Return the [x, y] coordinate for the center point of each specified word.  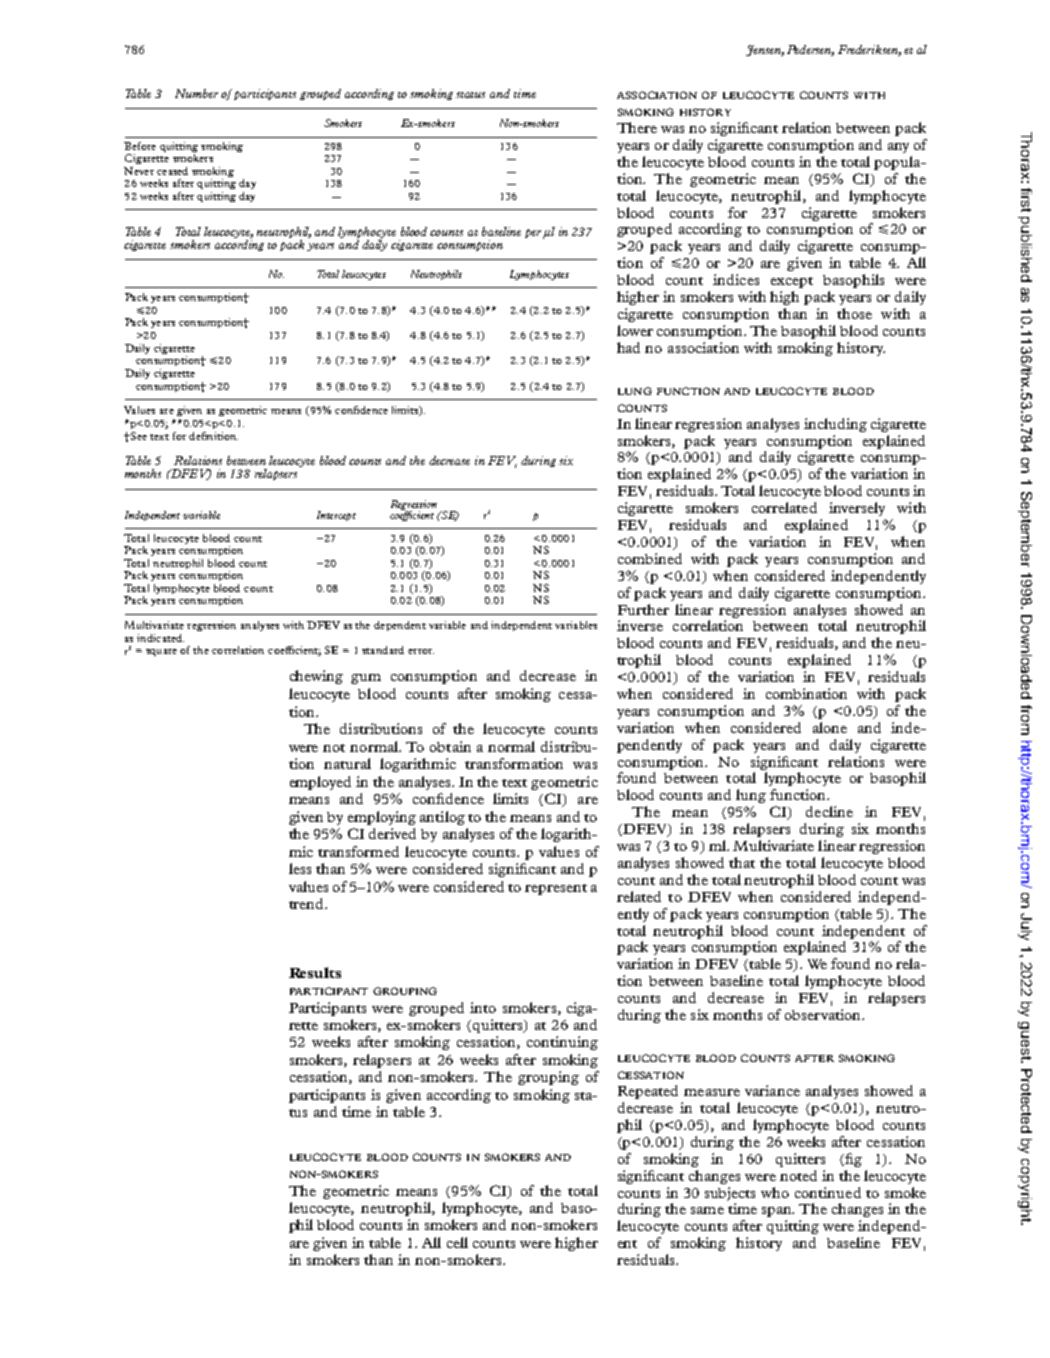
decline [829, 811]
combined [650, 558]
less [300, 868]
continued [828, 1192]
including [835, 425]
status [470, 95]
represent [556, 889]
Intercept [336, 516]
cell [457, 1242]
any [898, 148]
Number [196, 93]
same [707, 1210]
